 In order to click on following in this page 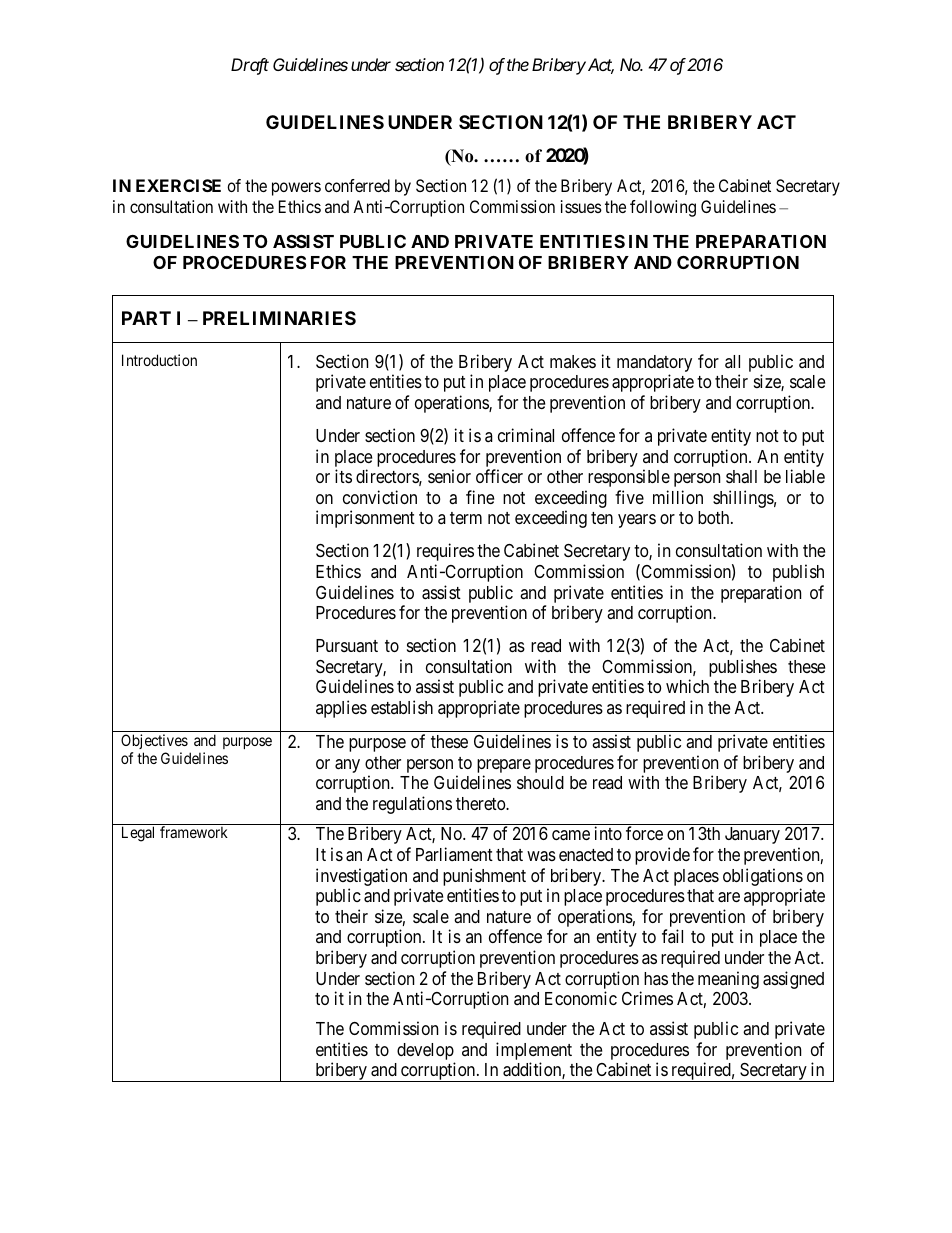, I will do `click(663, 208)`.
